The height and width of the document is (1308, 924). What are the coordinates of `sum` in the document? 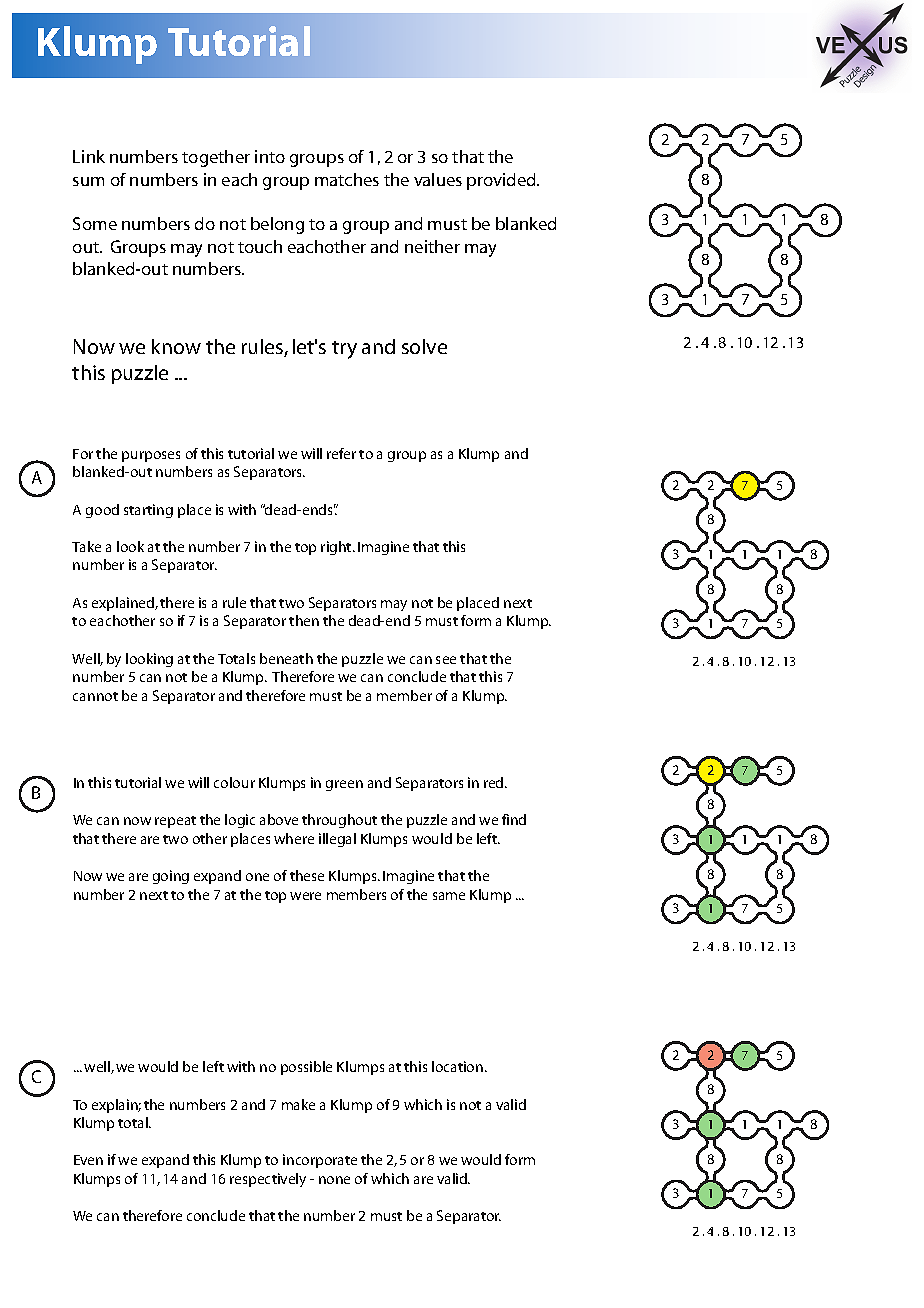 It's located at (88, 181).
